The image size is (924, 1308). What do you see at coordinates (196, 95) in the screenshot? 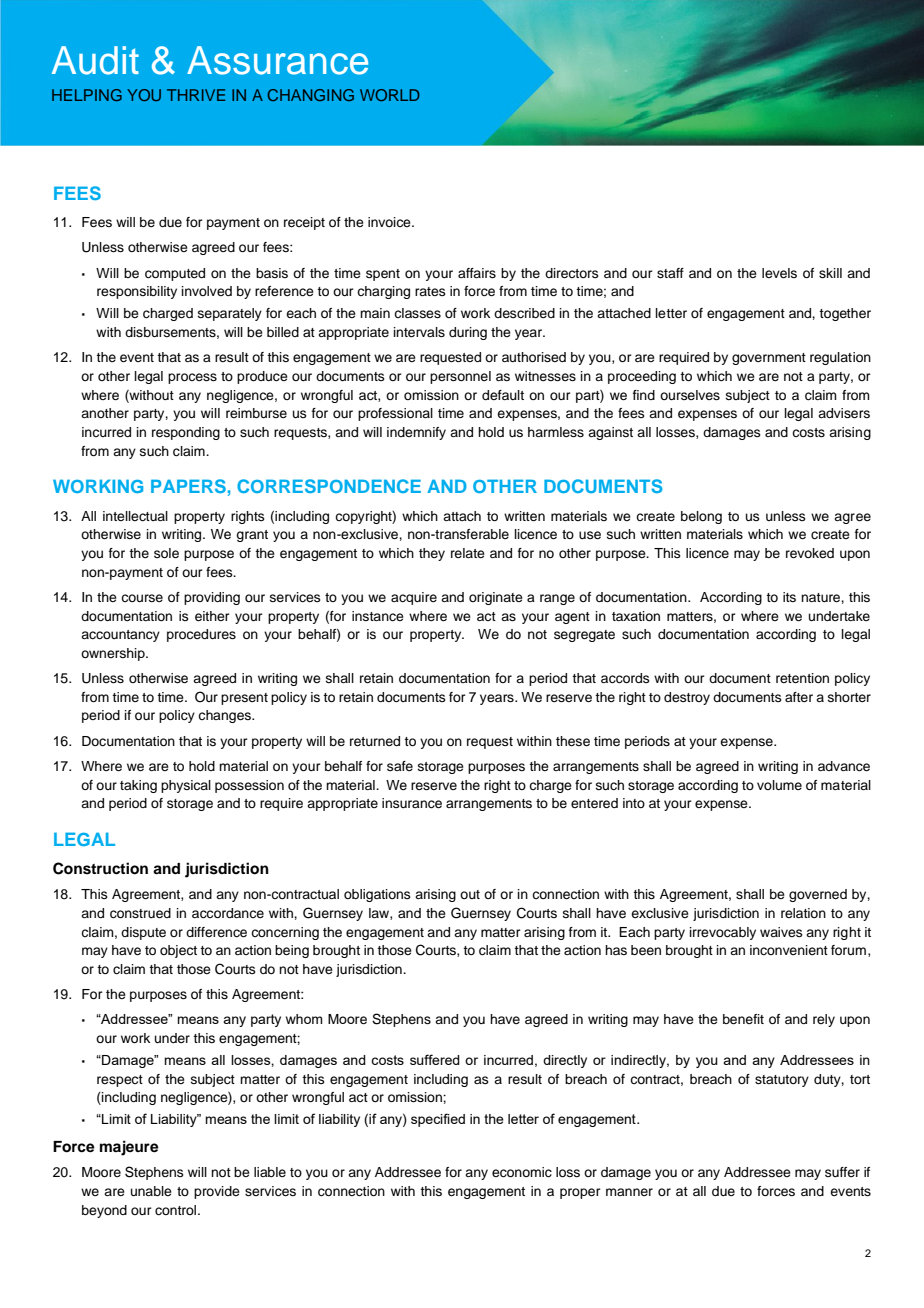
I see `THRIVE` at bounding box center [196, 95].
